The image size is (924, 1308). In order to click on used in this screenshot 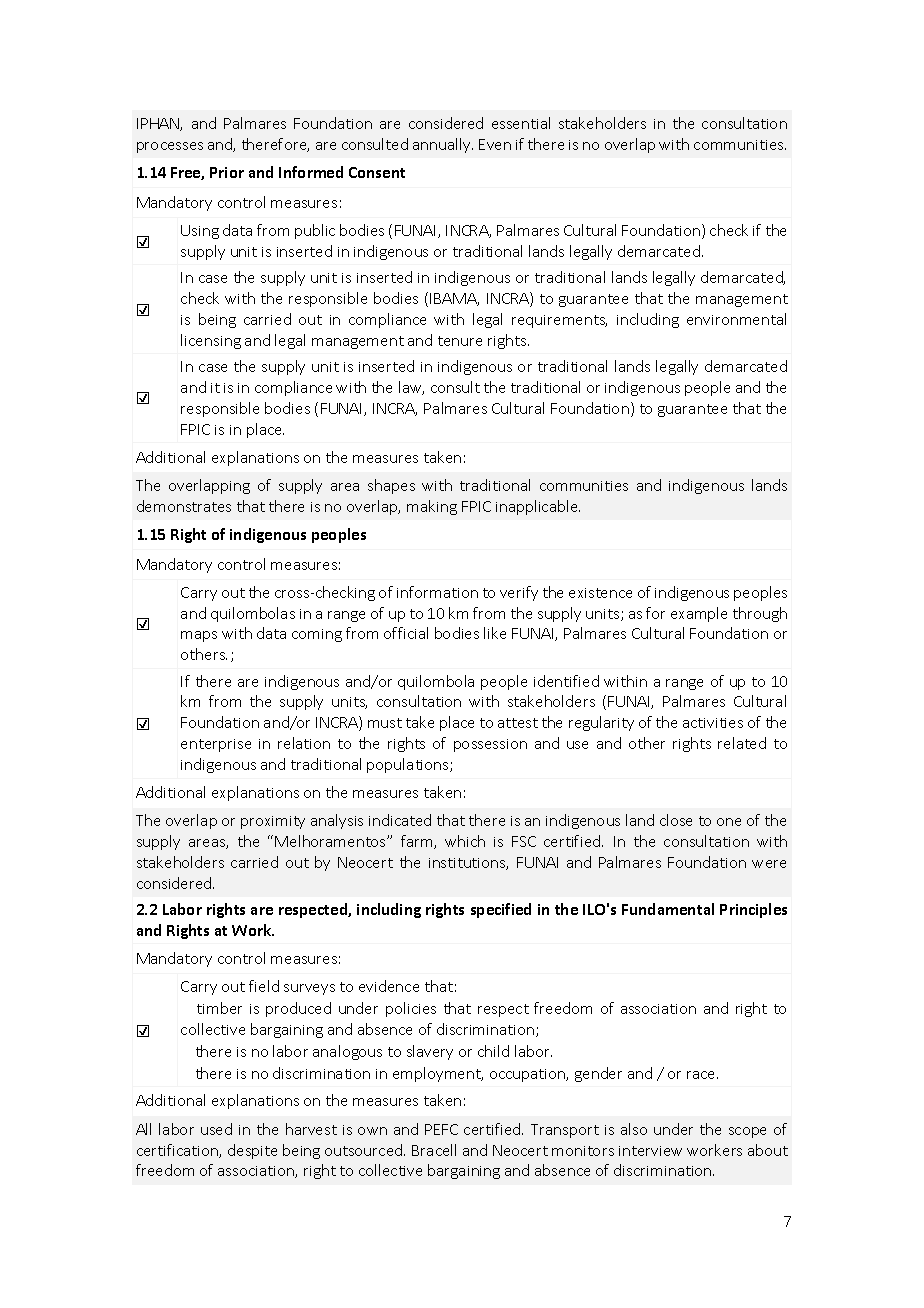, I will do `click(216, 1129)`.
